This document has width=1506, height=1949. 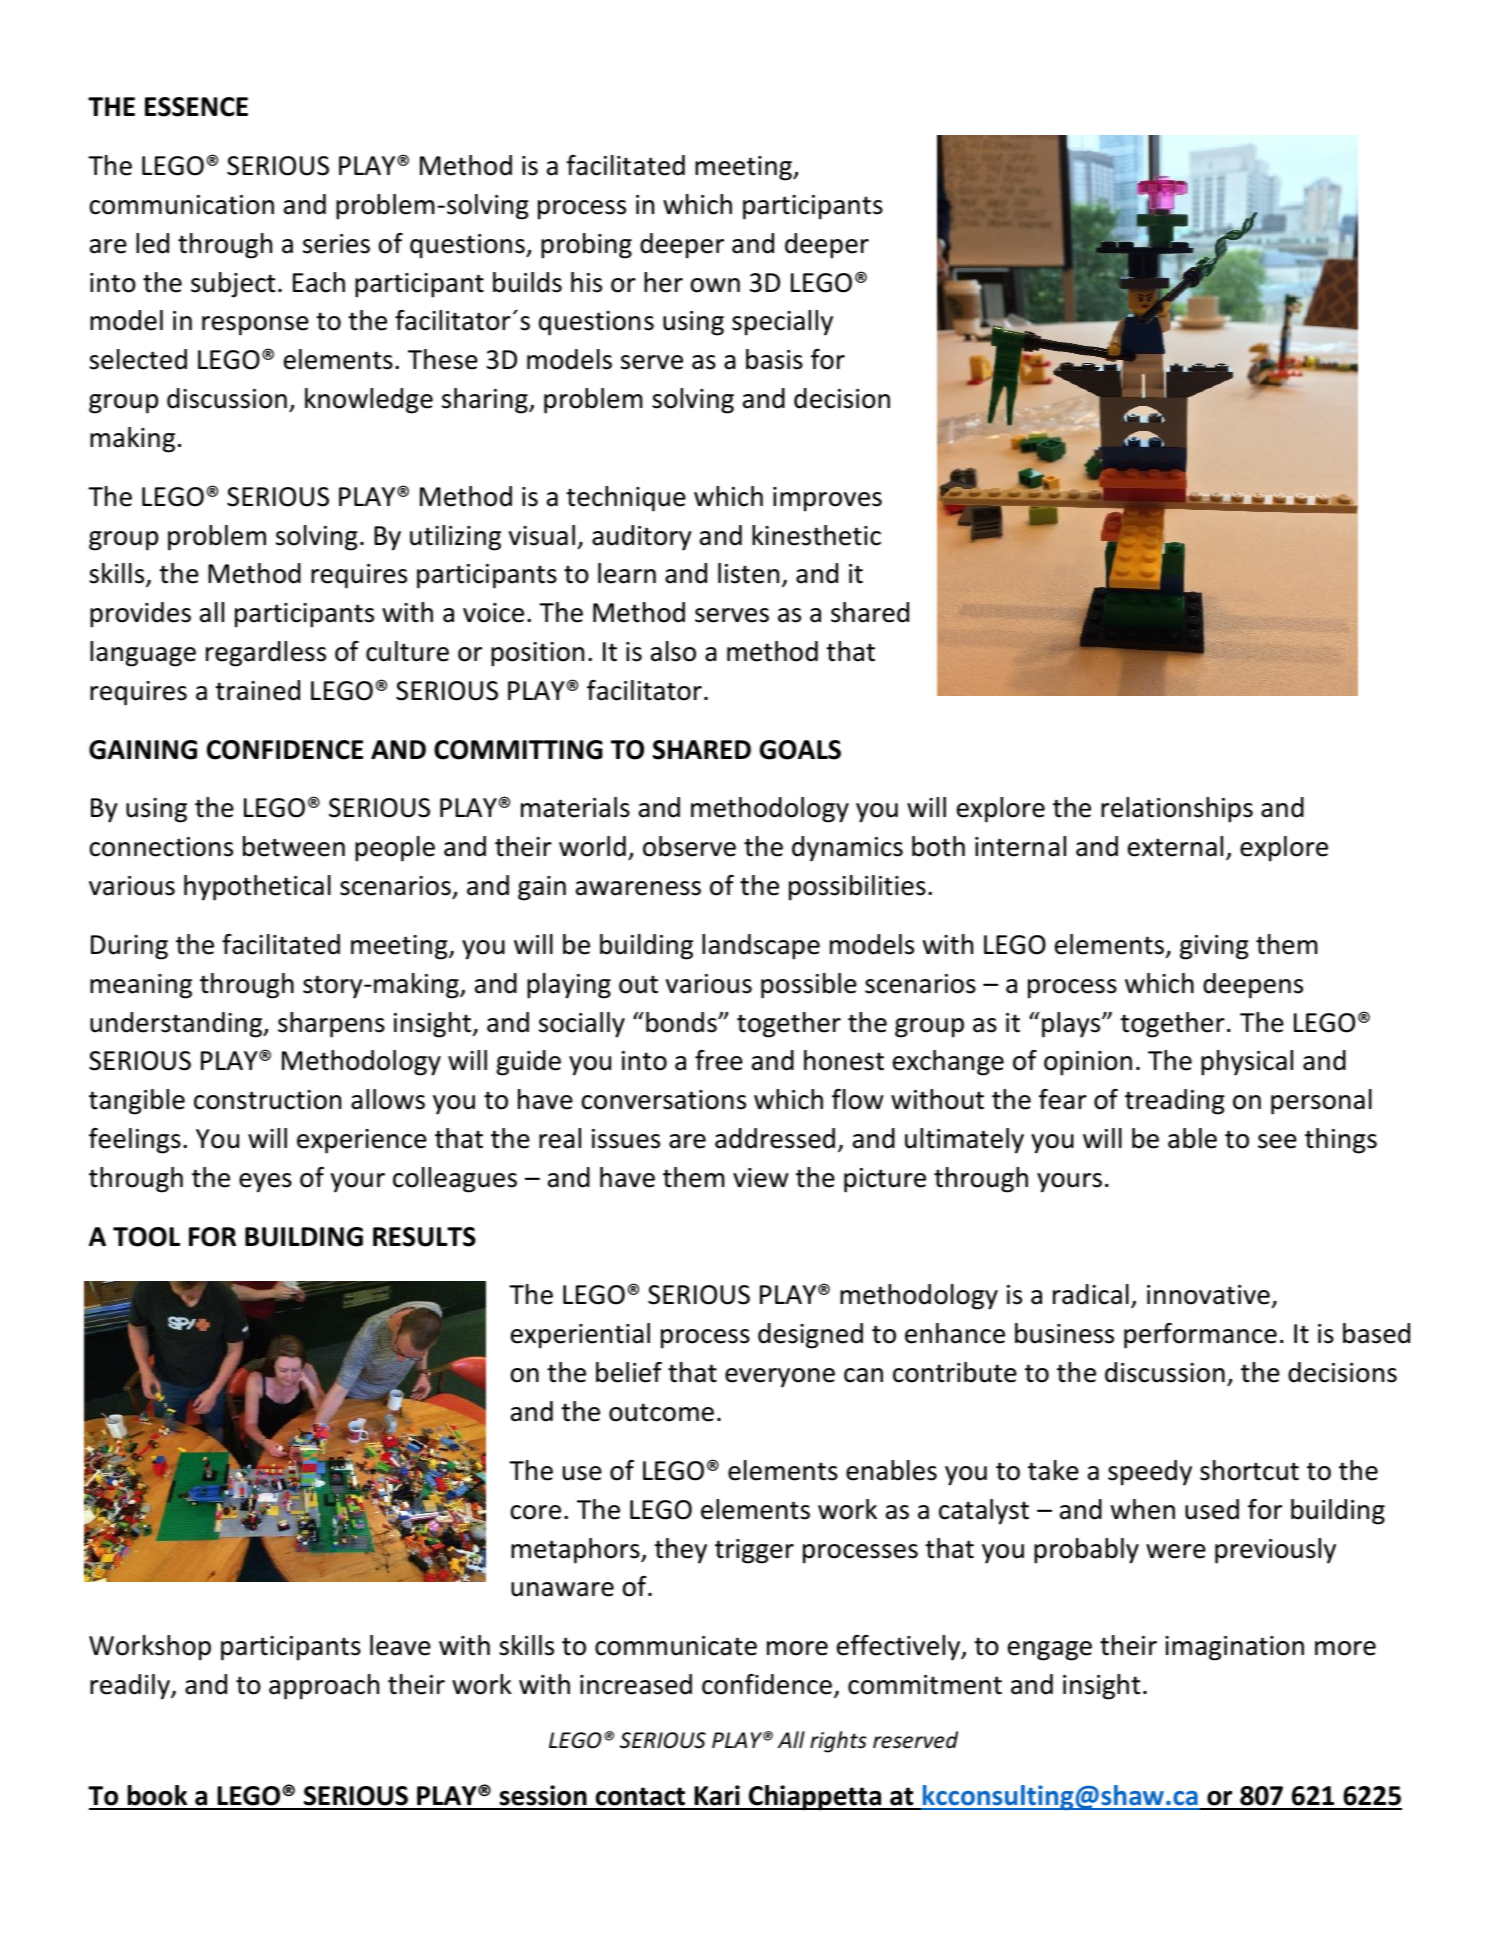 What do you see at coordinates (761, 1178) in the document?
I see `view` at bounding box center [761, 1178].
